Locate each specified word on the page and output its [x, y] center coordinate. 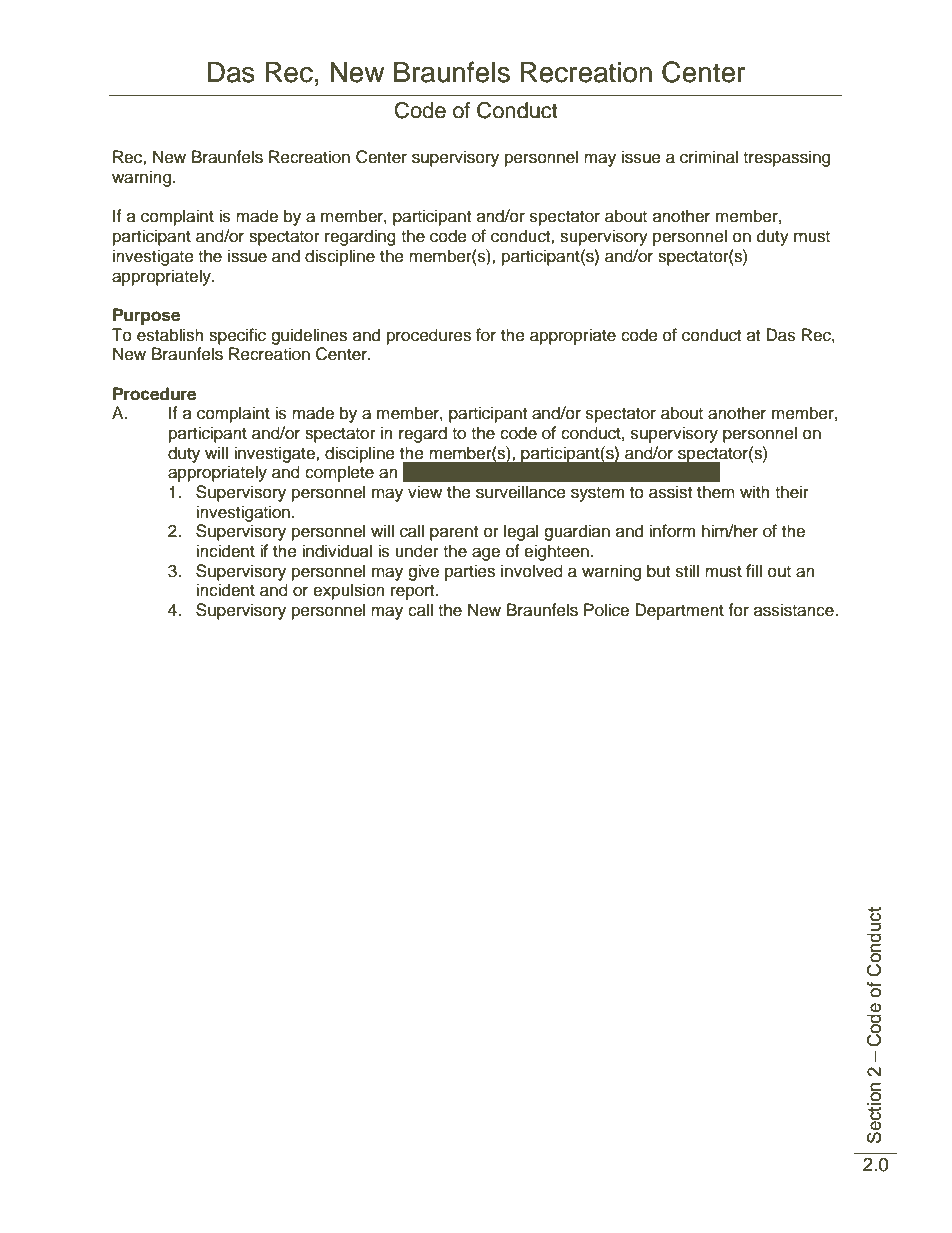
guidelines [309, 336]
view [425, 492]
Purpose [146, 316]
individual [337, 551]
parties [470, 572]
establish [170, 335]
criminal [709, 157]
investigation [244, 513]
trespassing [786, 158]
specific [237, 336]
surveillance [521, 492]
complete [339, 473]
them [716, 492]
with [755, 491]
